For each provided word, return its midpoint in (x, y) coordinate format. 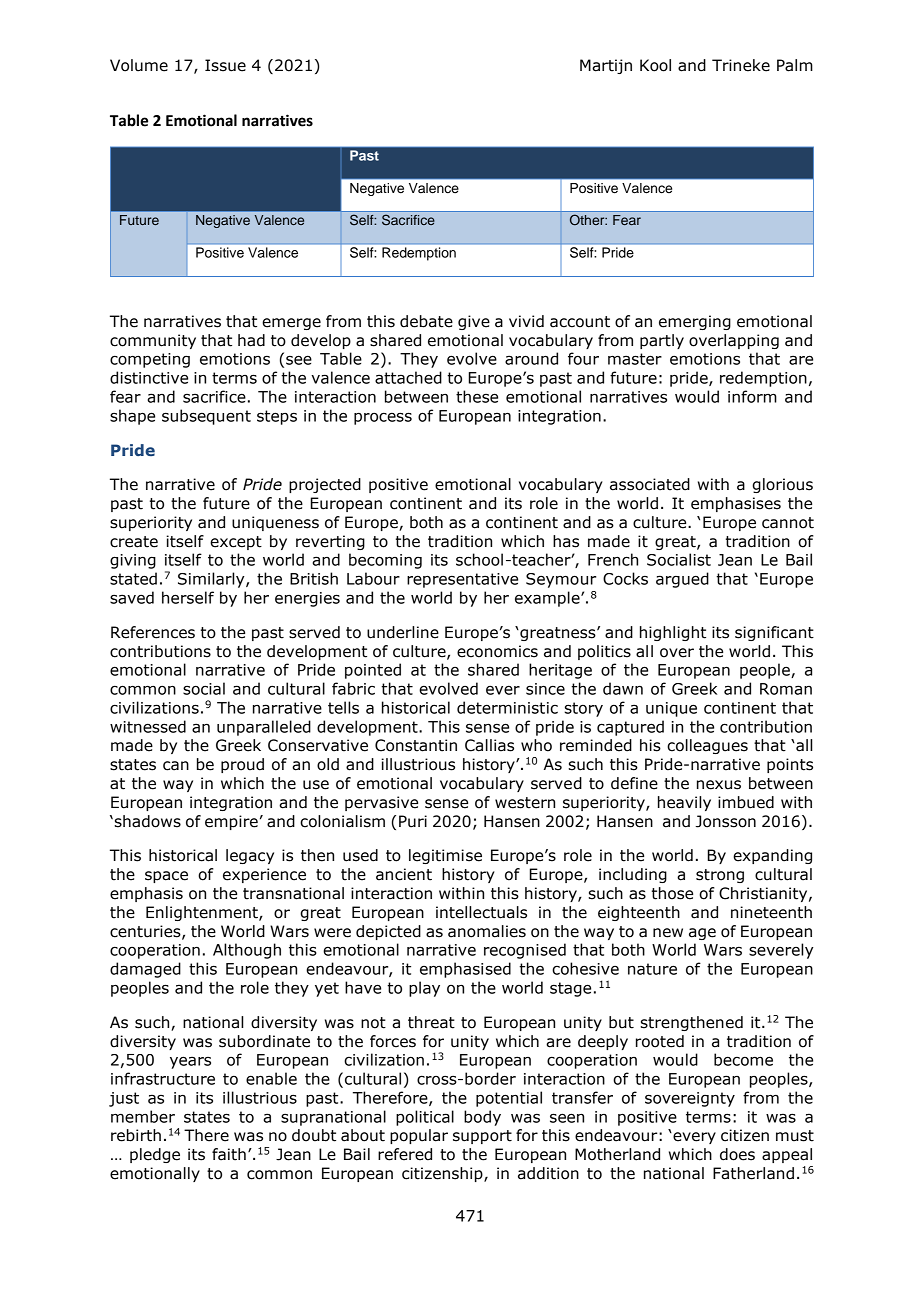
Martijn (606, 66)
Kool (655, 65)
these (477, 396)
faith (229, 1154)
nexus (719, 785)
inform (752, 396)
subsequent (206, 417)
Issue (225, 65)
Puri (413, 821)
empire (231, 822)
